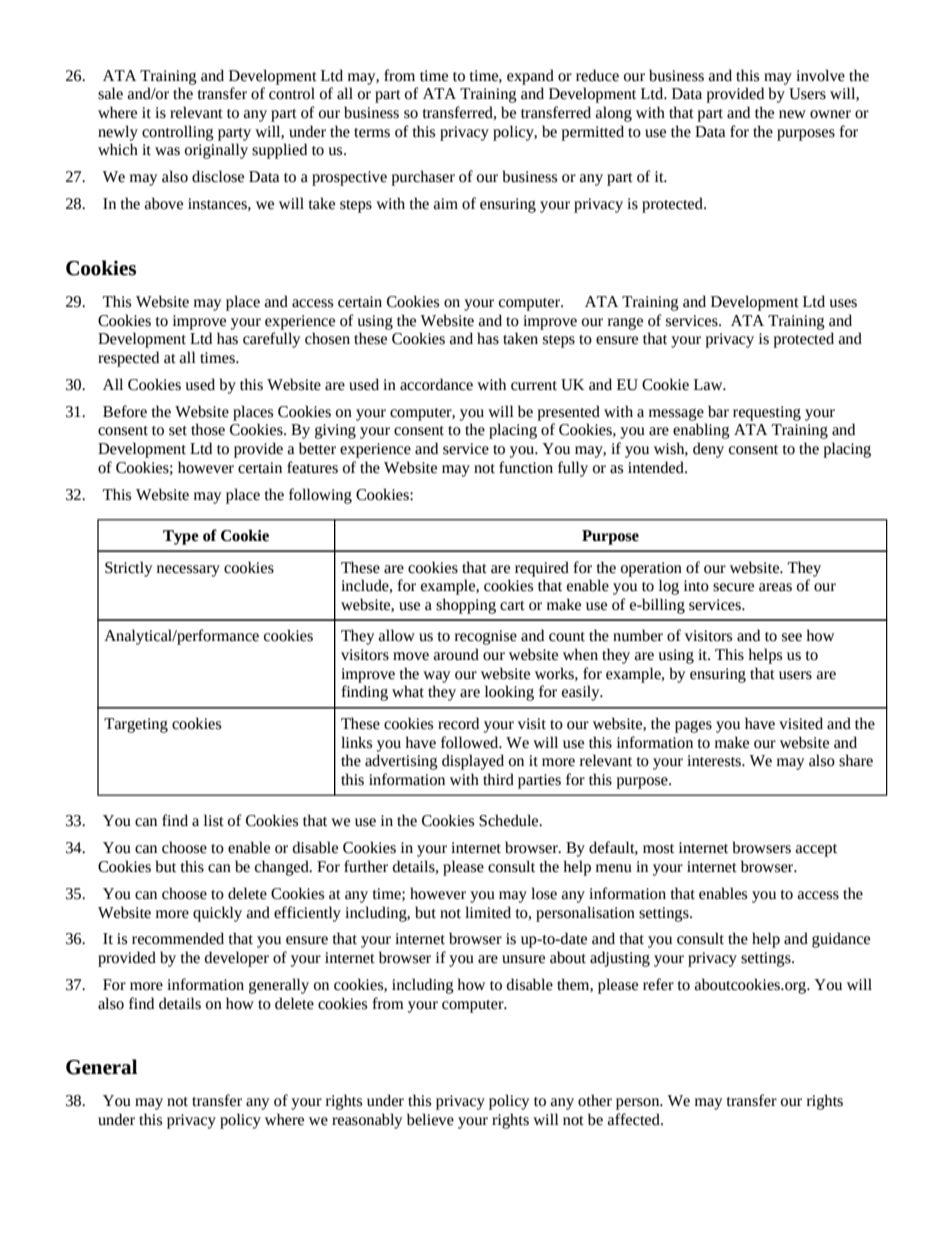  Describe the element at coordinates (530, 77) in the image. I see `expand` at that location.
